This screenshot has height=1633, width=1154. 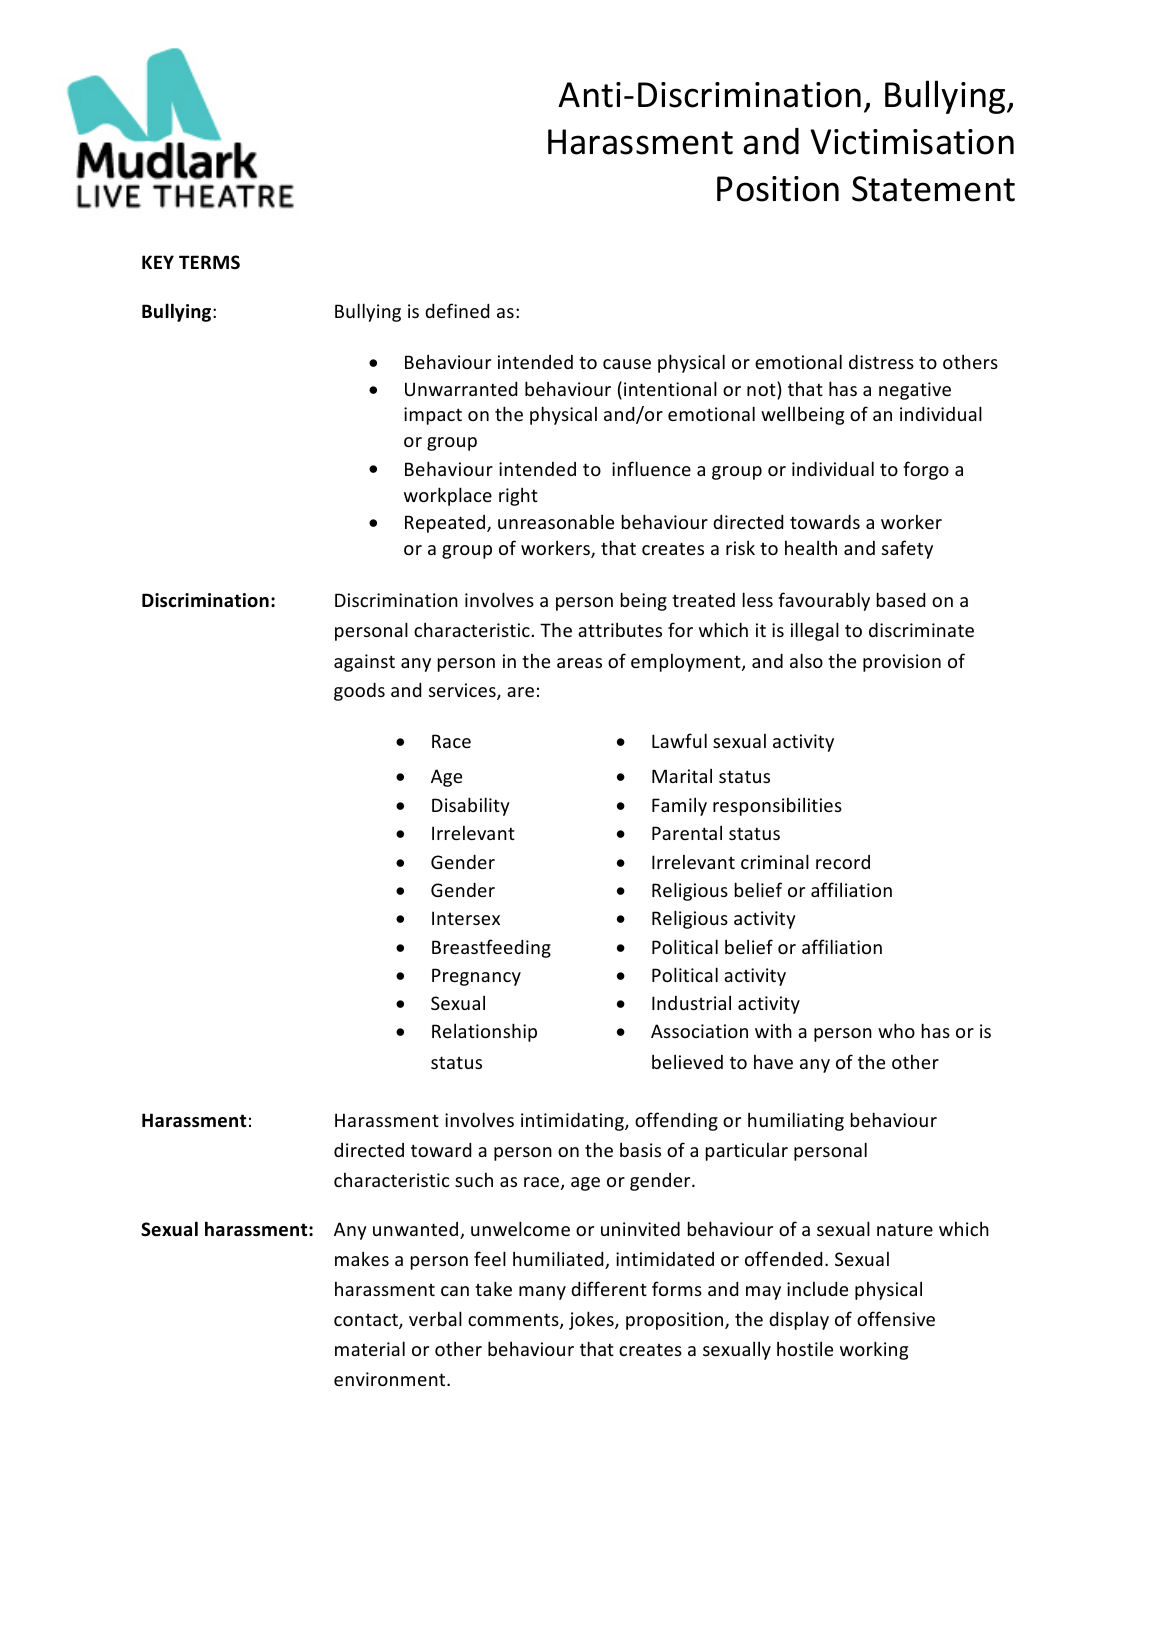 I want to click on TERMS, so click(x=209, y=262).
